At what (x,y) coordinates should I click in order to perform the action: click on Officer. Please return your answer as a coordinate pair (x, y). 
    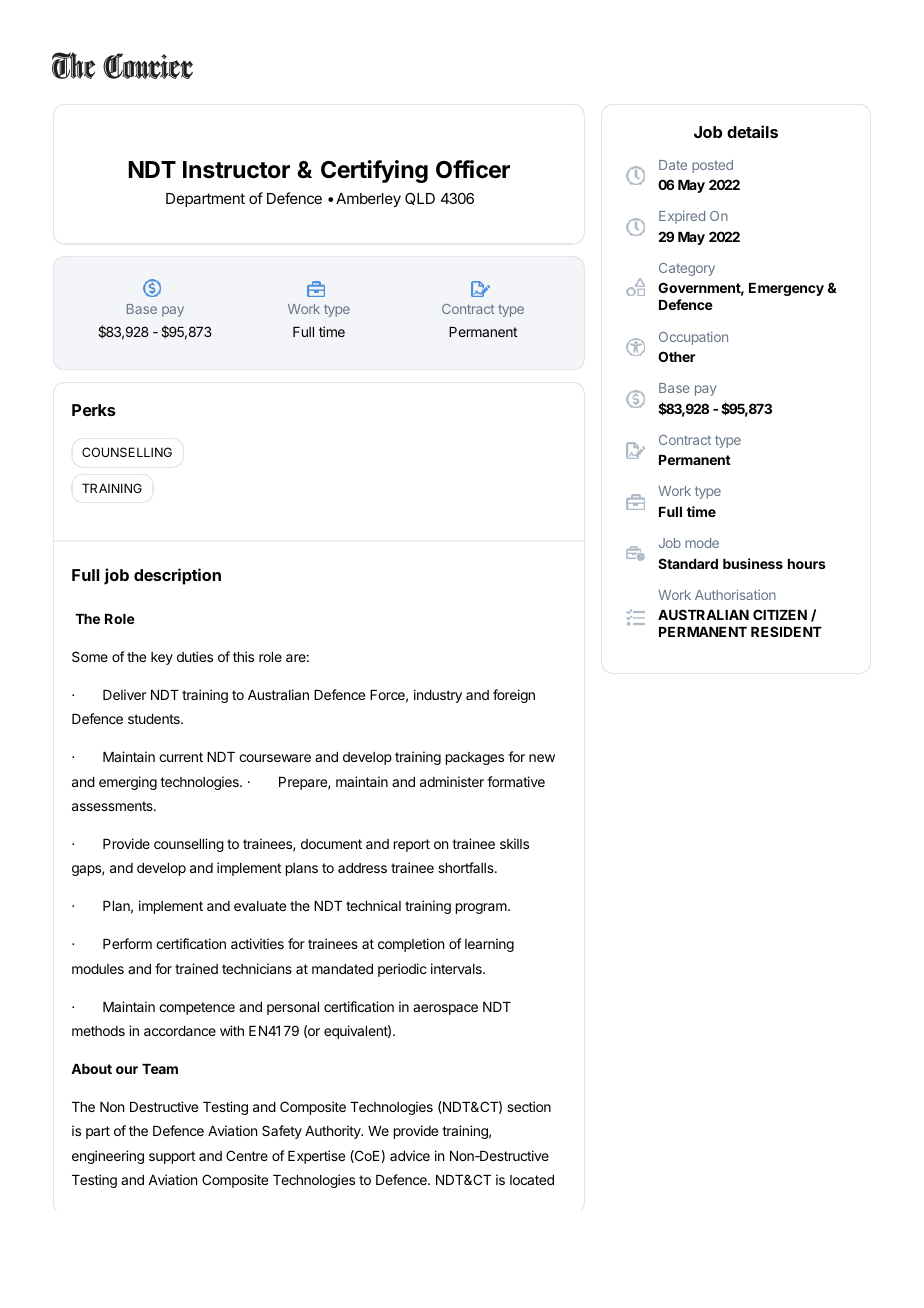
    Looking at the image, I should click on (473, 169).
